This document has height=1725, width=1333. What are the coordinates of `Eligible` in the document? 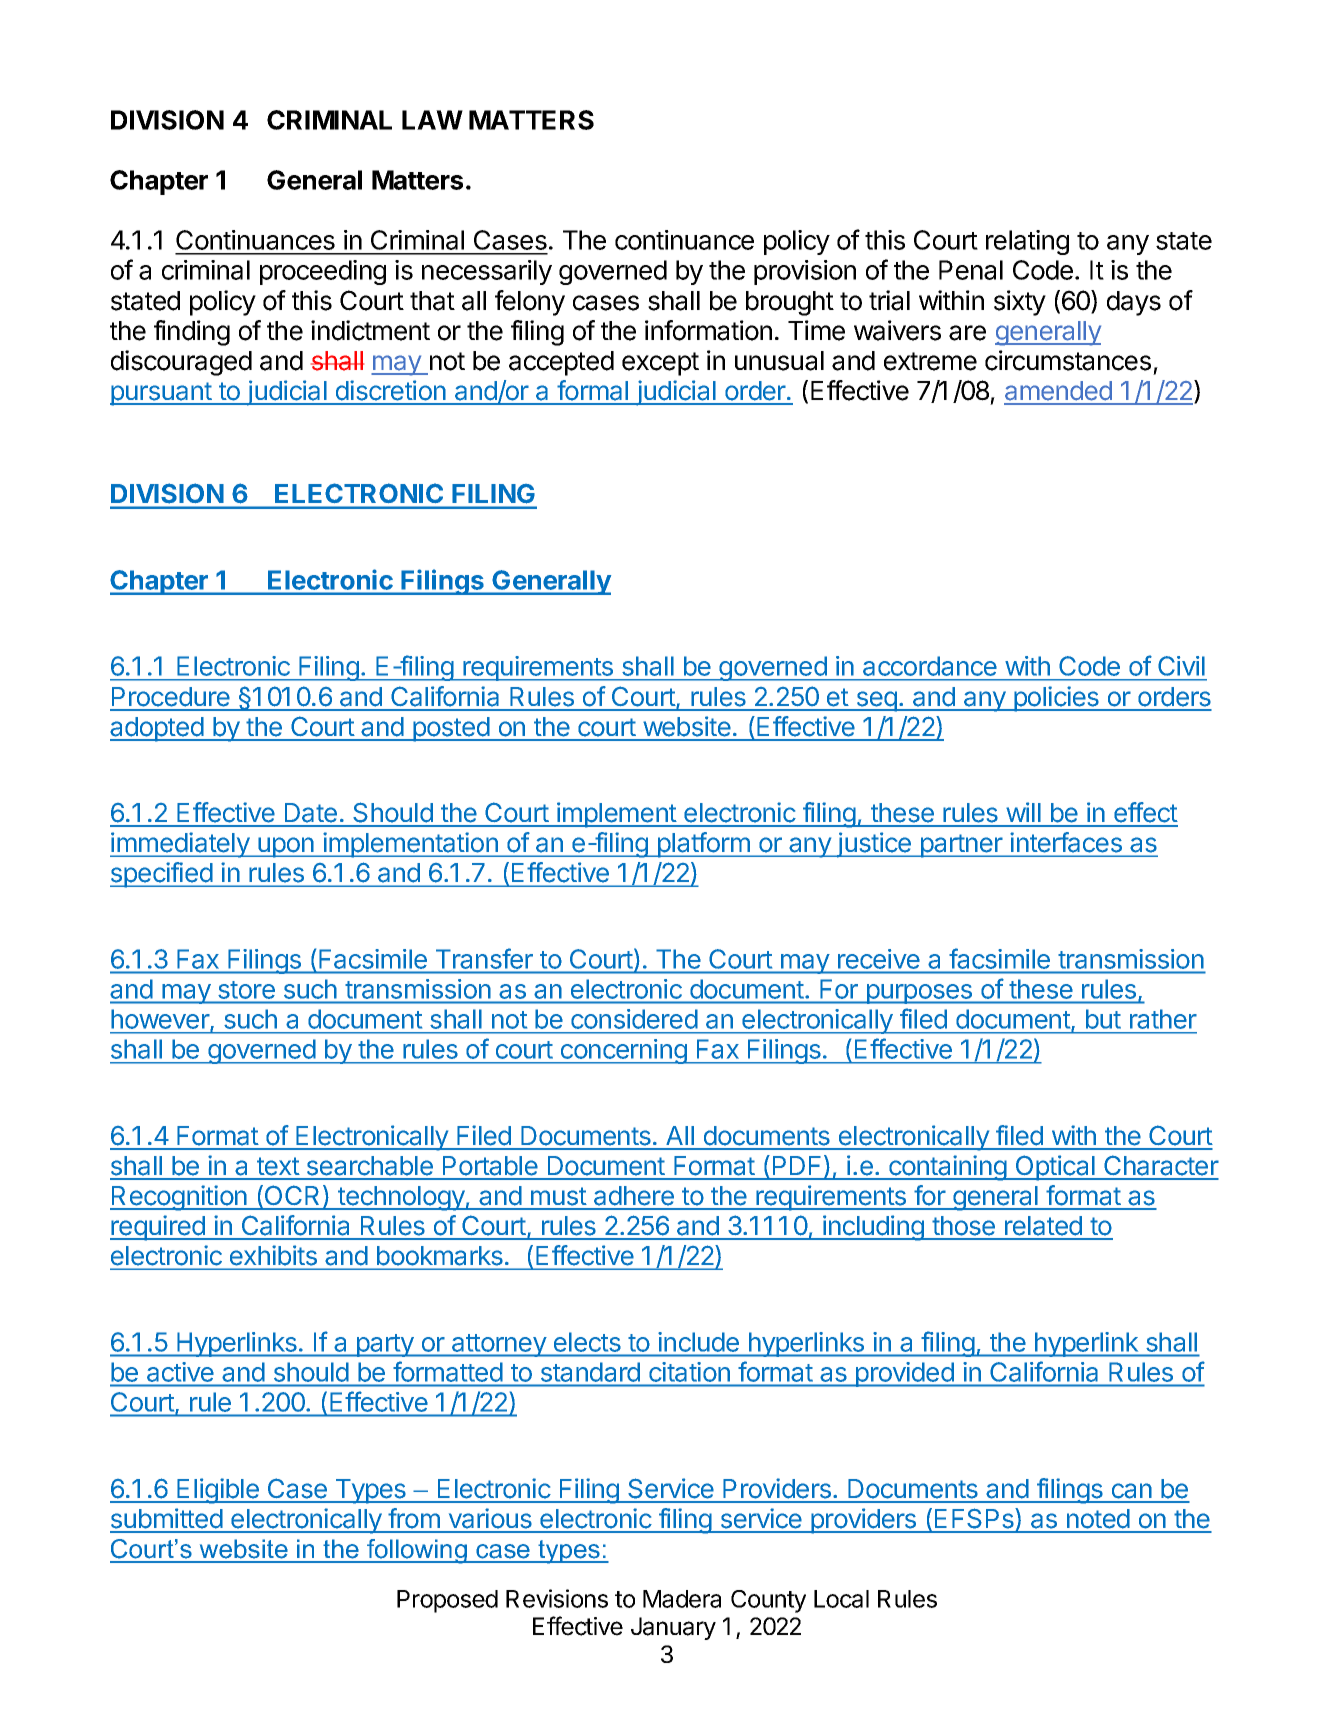 It's located at (218, 1491).
